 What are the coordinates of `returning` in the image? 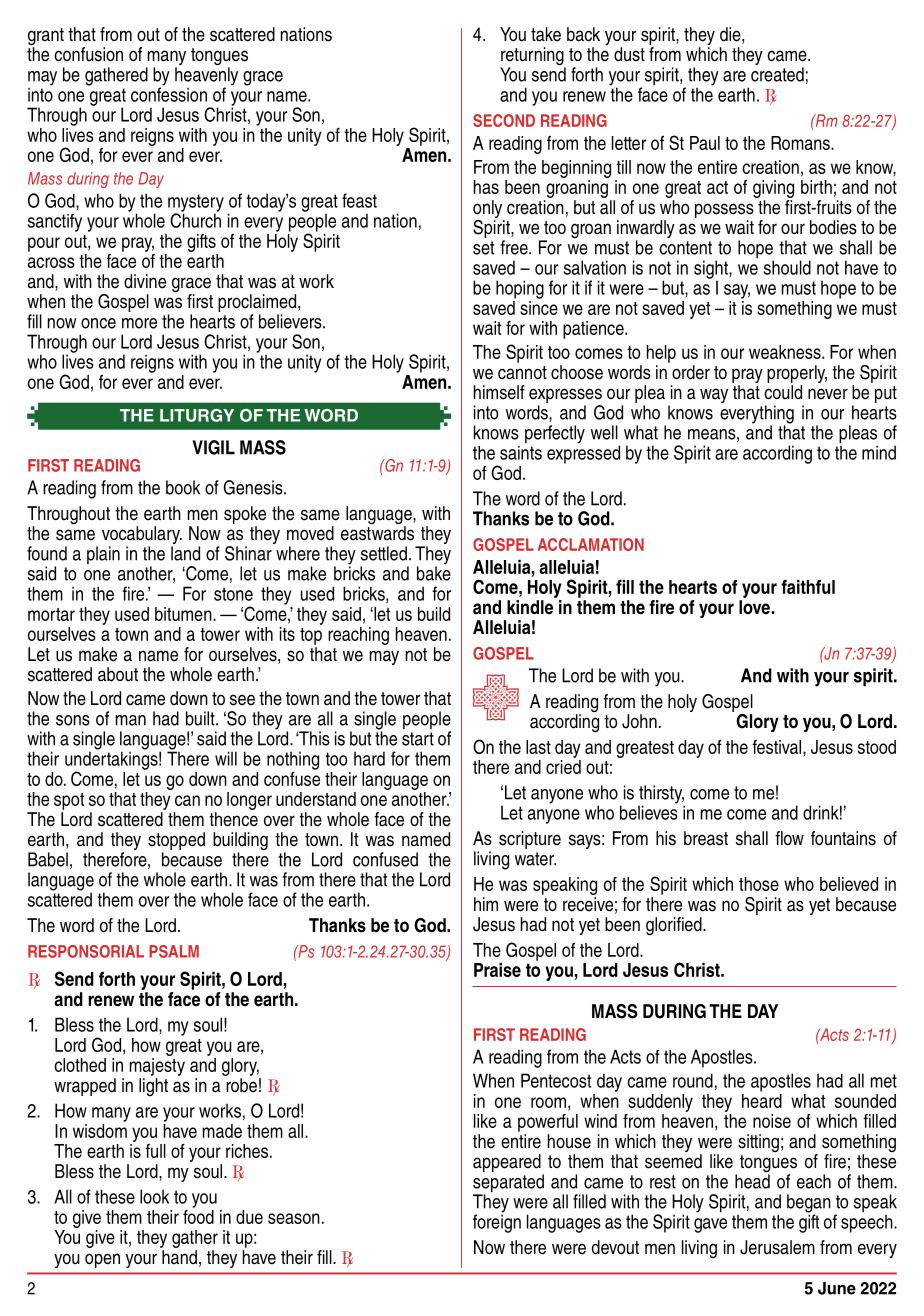 It's located at (533, 57).
